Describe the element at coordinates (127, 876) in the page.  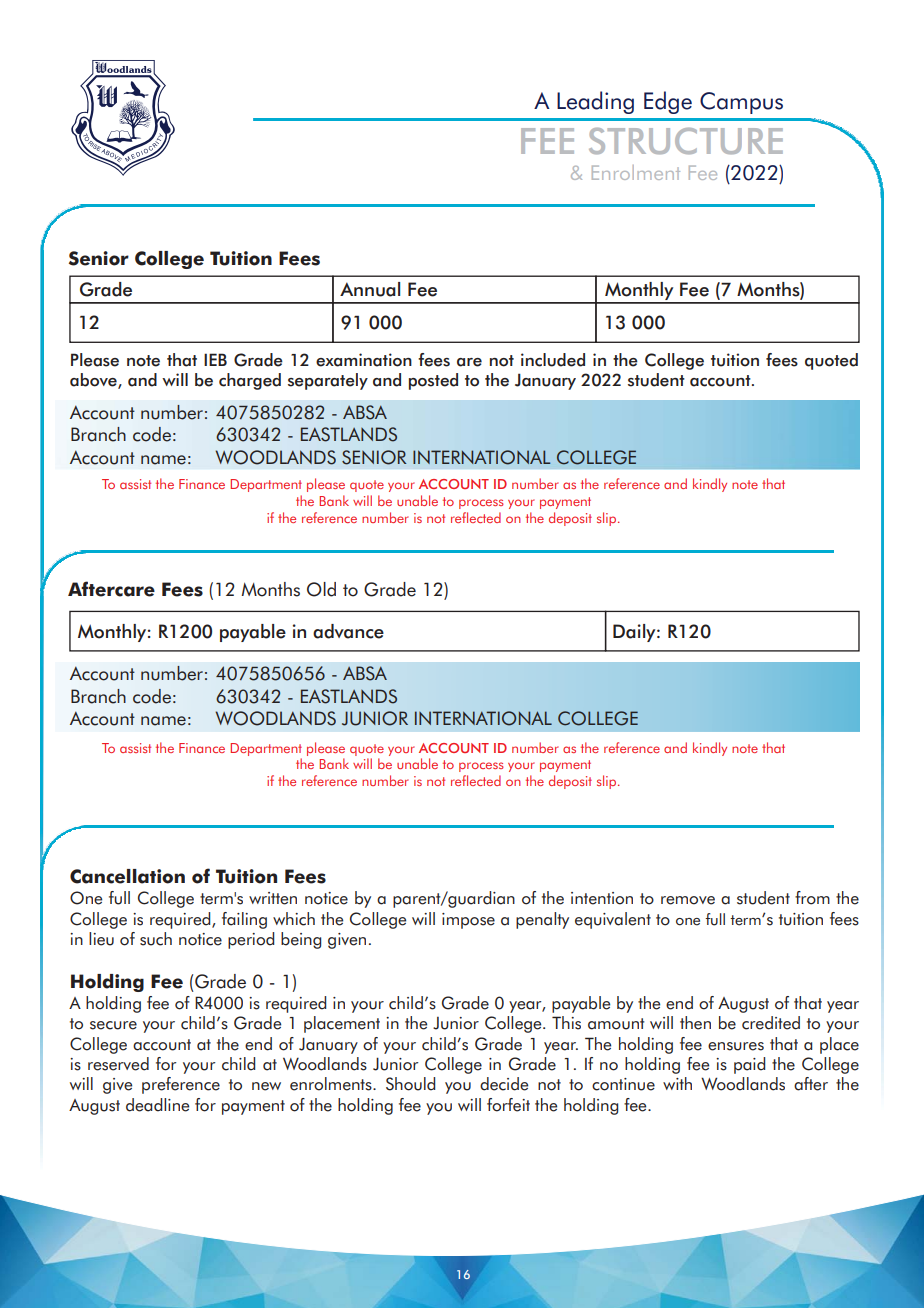
I see `Cancellation` at that location.
